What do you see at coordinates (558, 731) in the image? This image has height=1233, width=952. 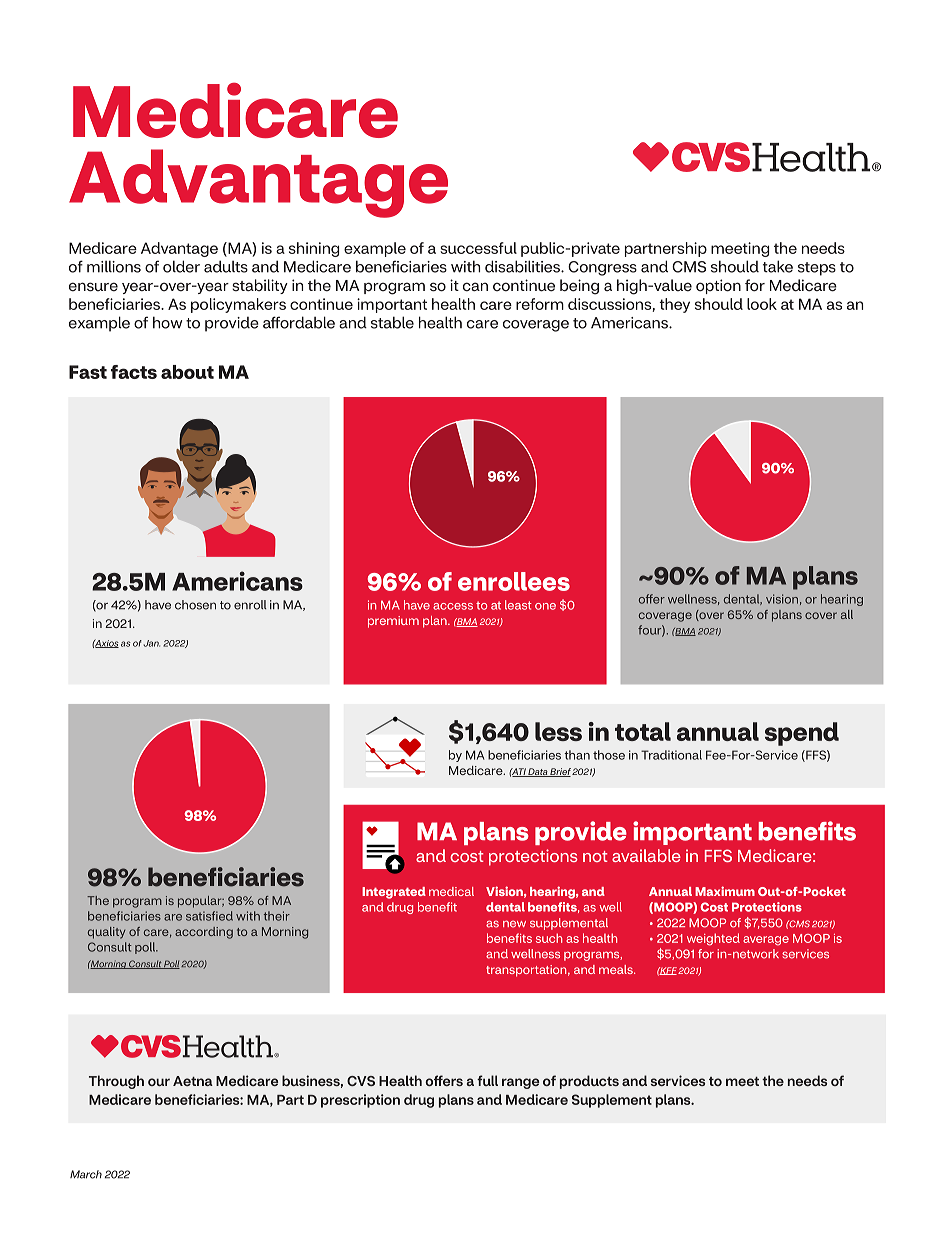 I see `less` at bounding box center [558, 731].
